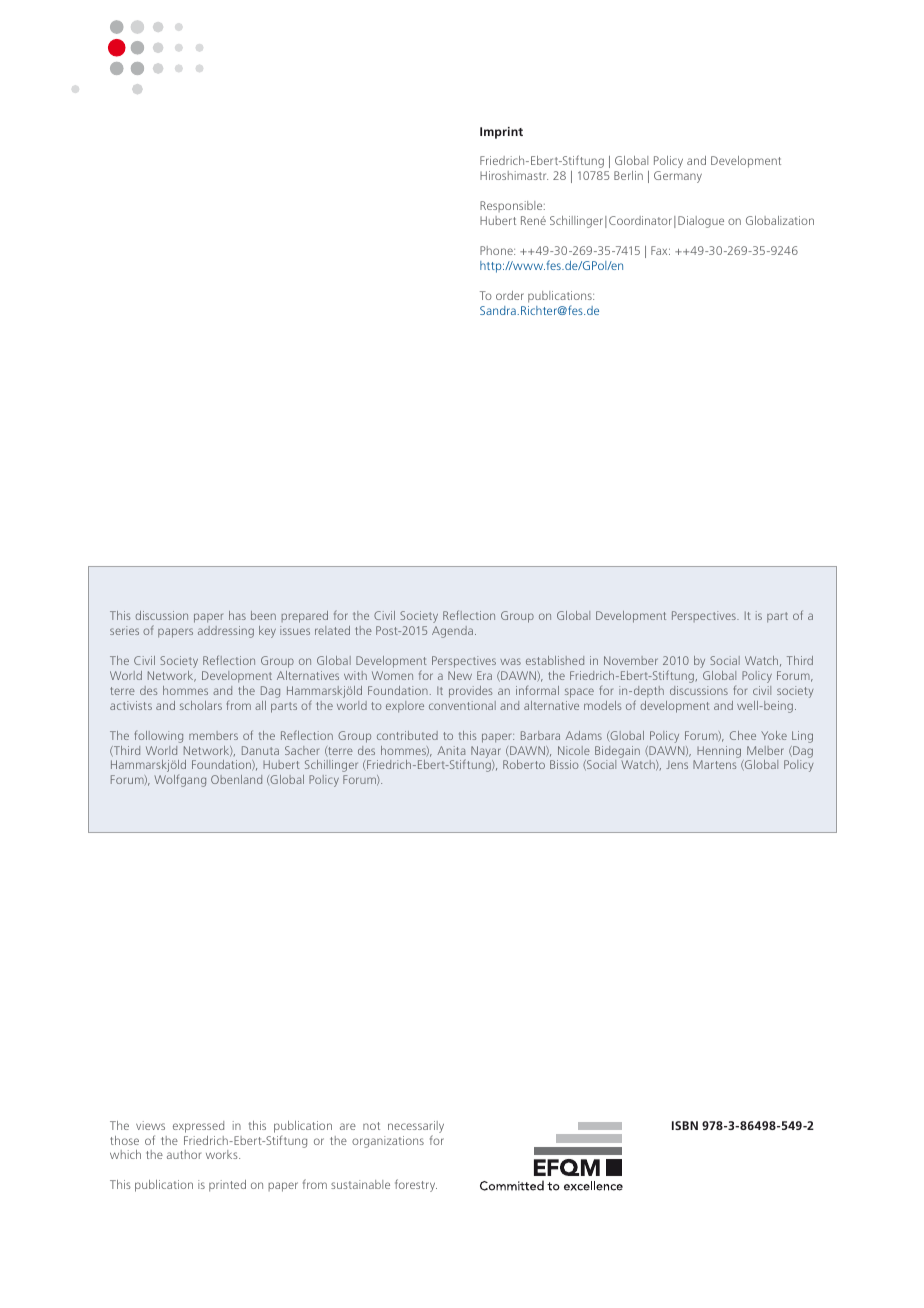 The width and height of the document is (924, 1308). I want to click on Germany, so click(678, 177).
